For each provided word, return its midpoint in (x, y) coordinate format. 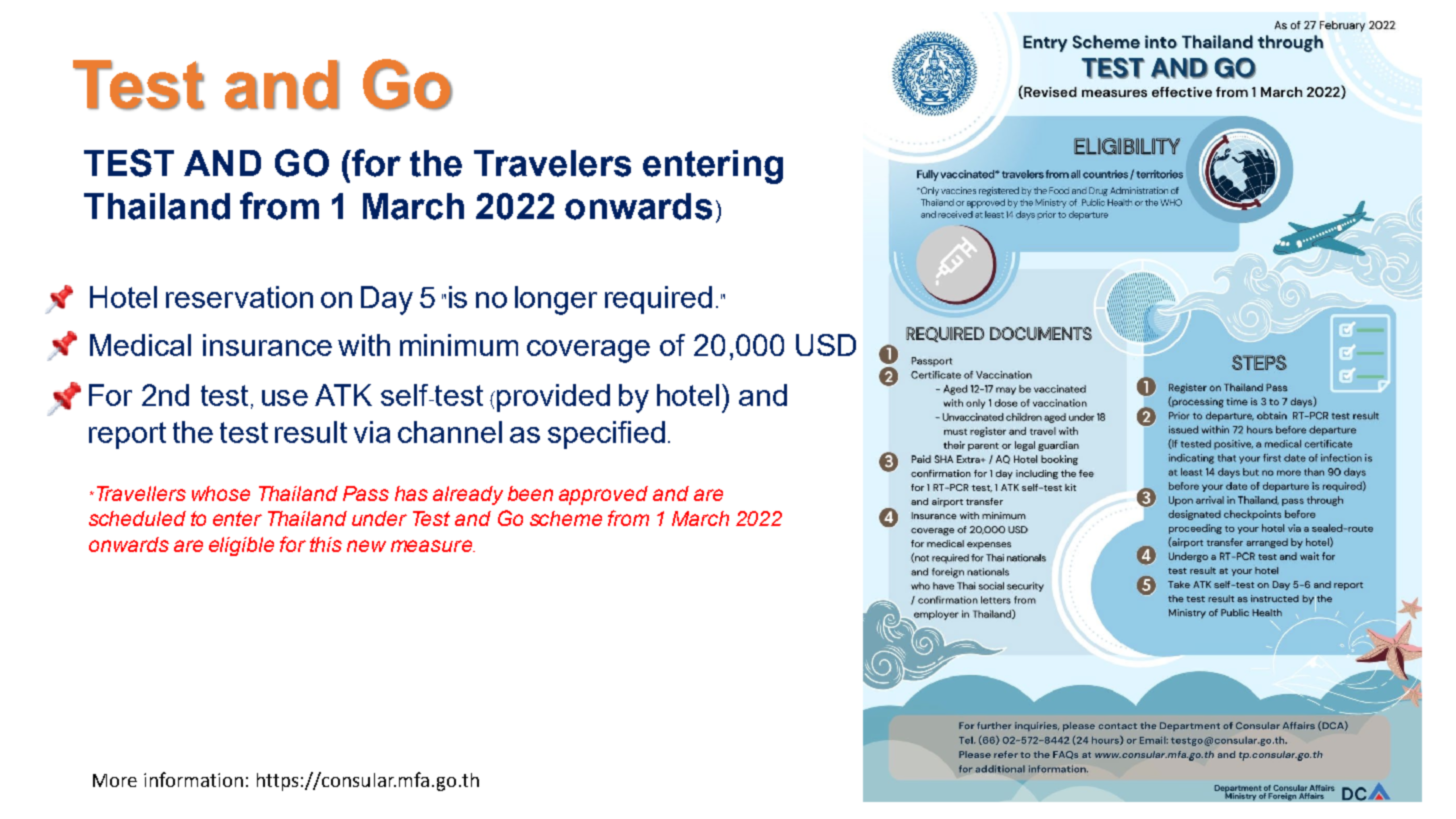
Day (387, 300)
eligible (241, 546)
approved (603, 495)
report (127, 435)
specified (606, 435)
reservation (239, 297)
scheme (566, 518)
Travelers (552, 163)
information (193, 779)
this (326, 544)
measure (432, 546)
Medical (140, 345)
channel (450, 432)
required (658, 300)
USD (826, 345)
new (366, 546)
